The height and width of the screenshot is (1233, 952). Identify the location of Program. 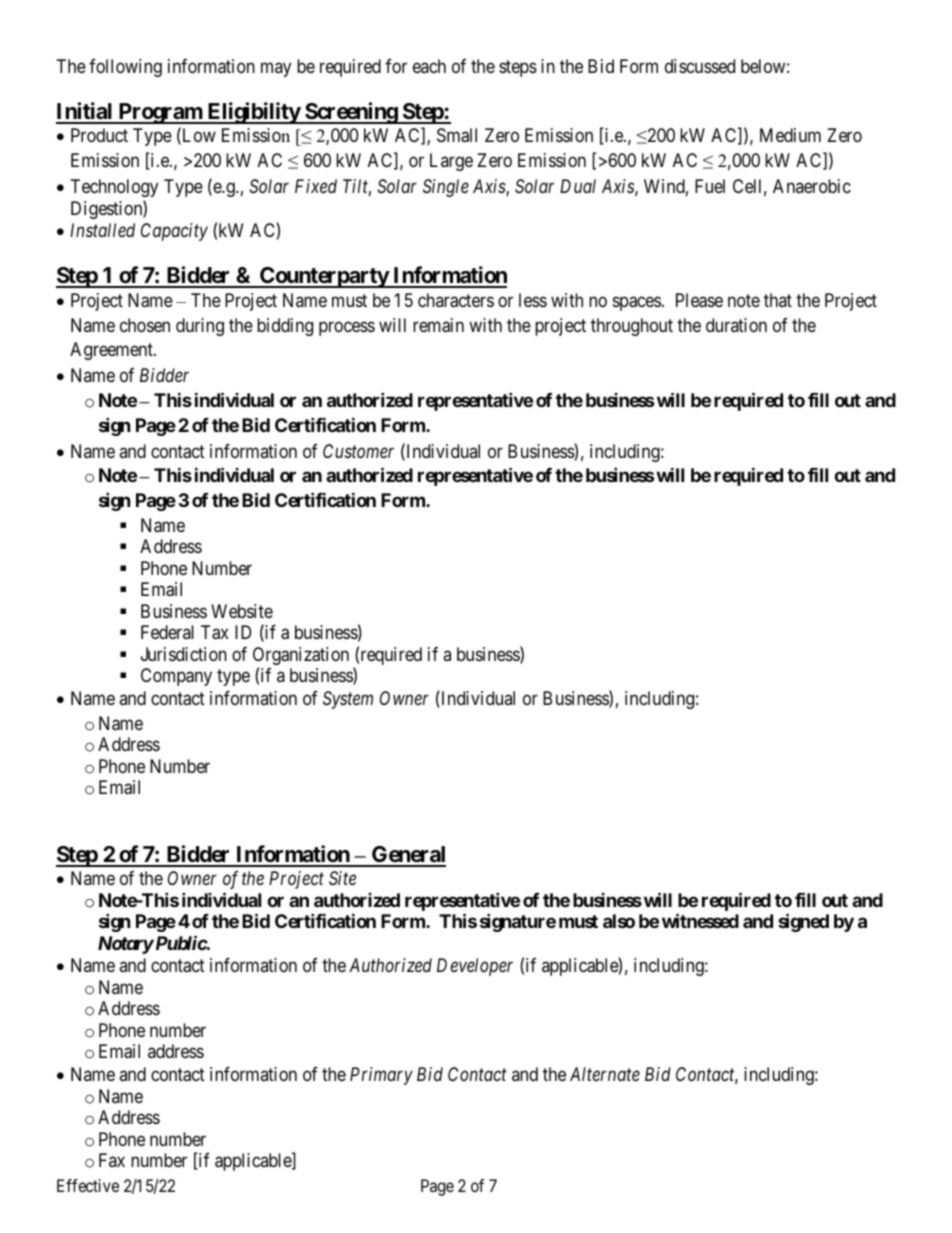
(160, 113).
